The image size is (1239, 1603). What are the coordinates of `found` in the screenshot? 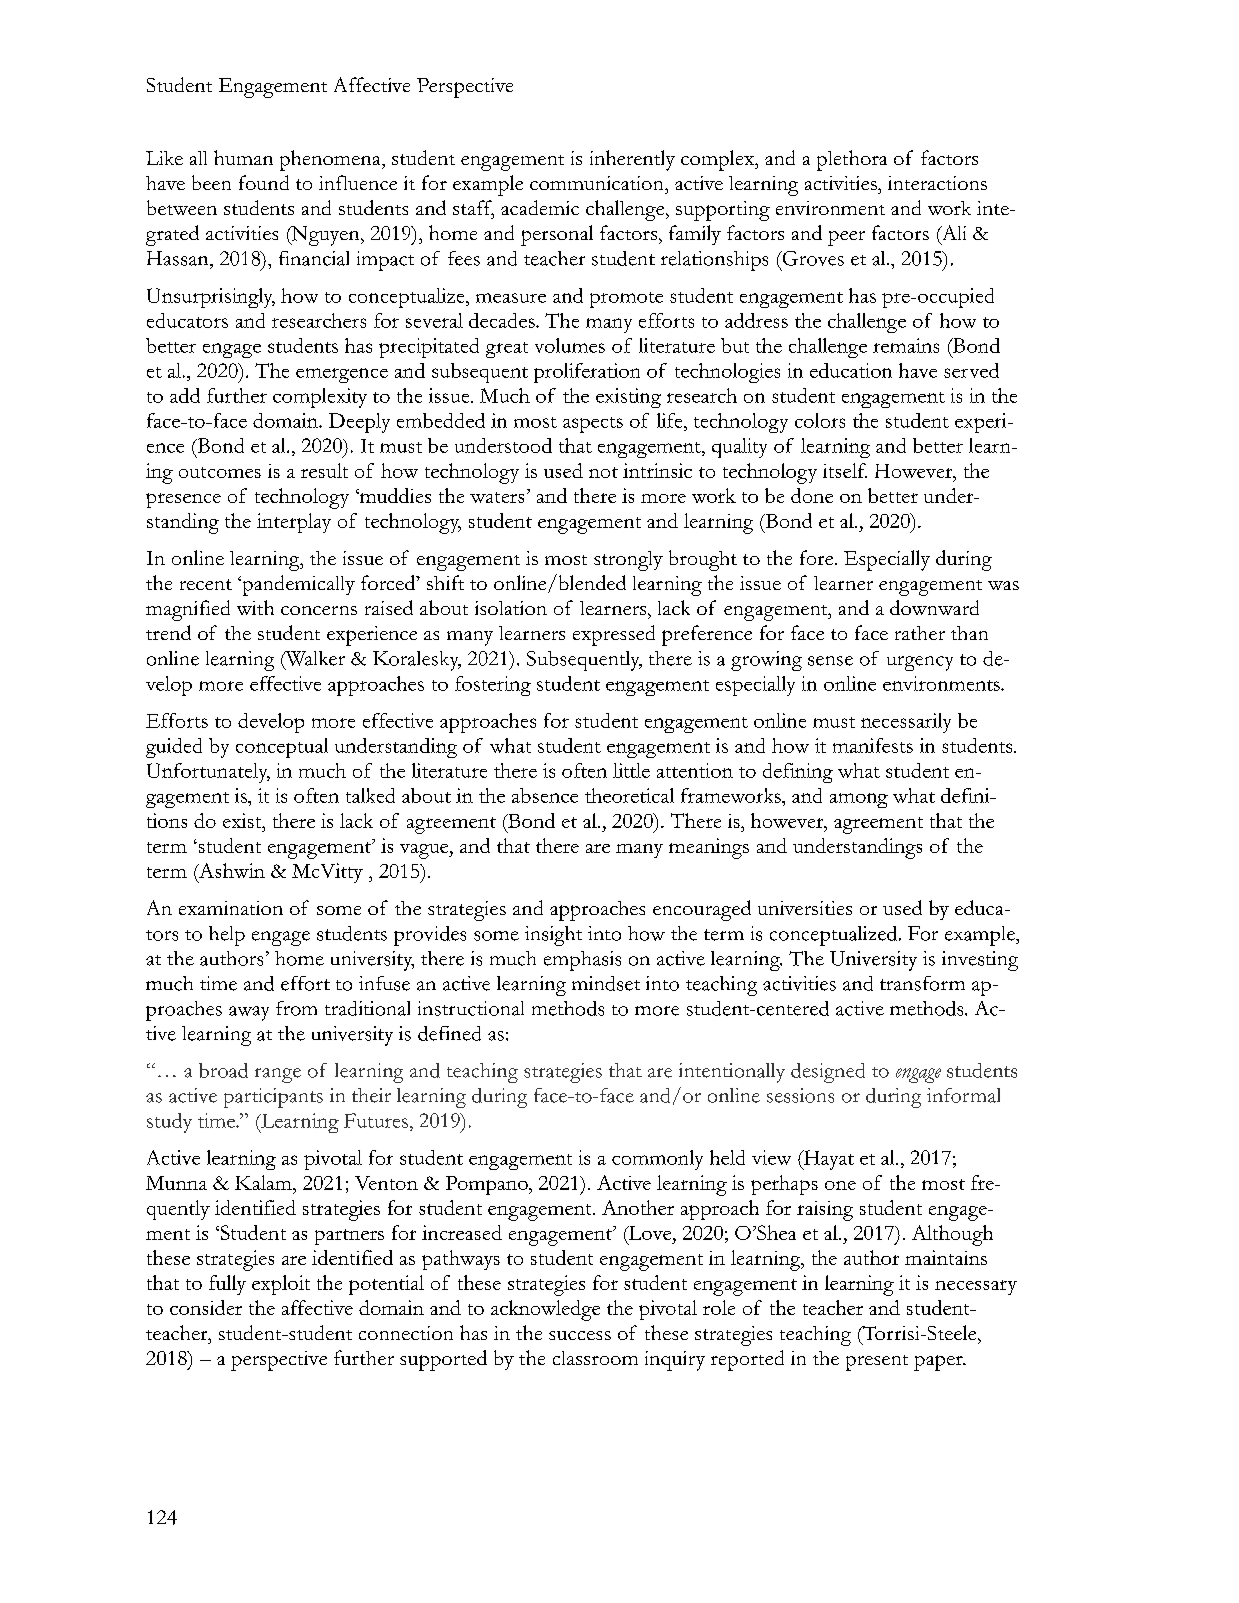 It's located at (264, 182).
